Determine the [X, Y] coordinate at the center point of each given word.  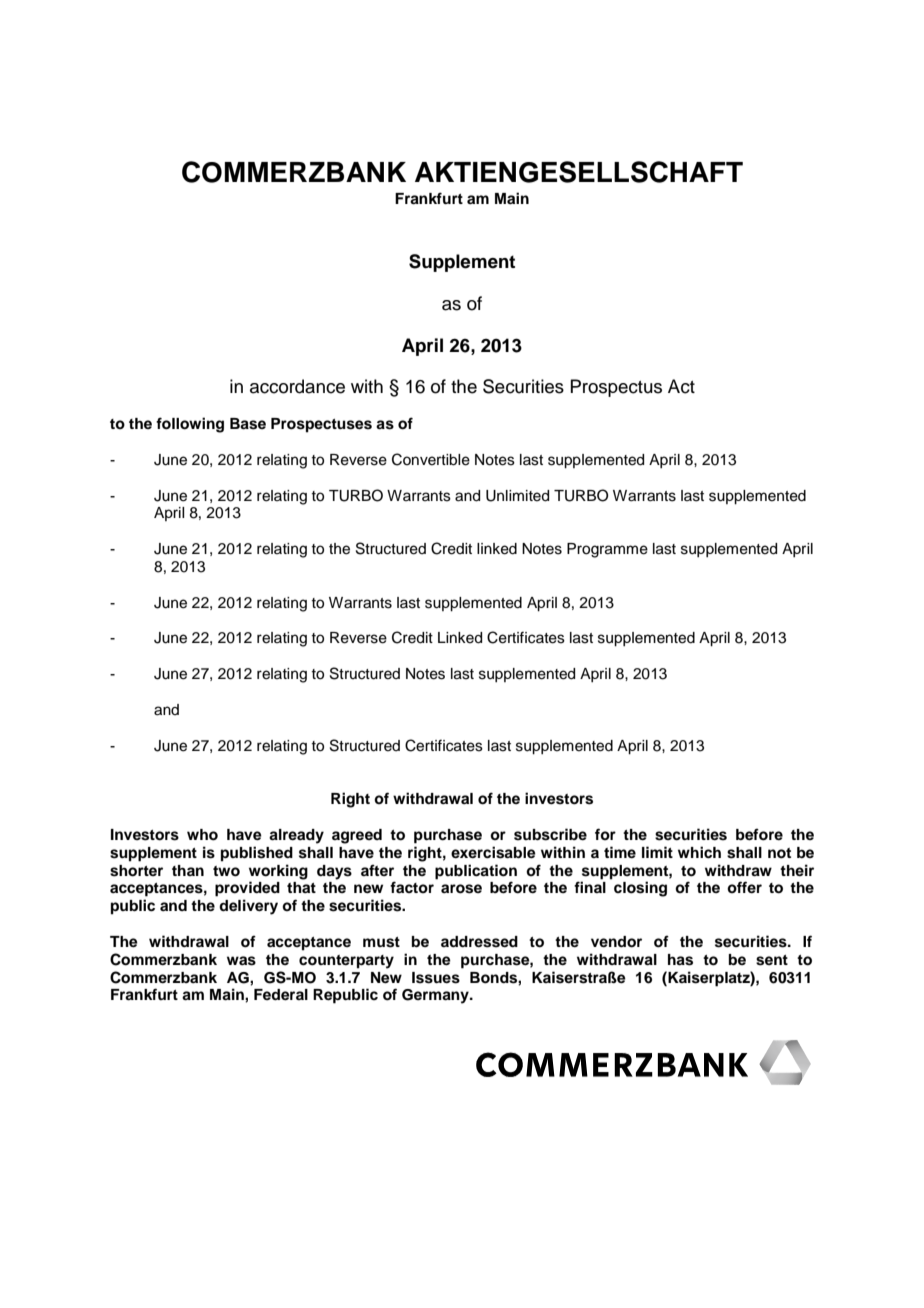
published [257, 854]
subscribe [550, 834]
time [620, 852]
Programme [607, 550]
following [190, 425]
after [377, 870]
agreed [357, 836]
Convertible [431, 459]
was [241, 961]
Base [248, 424]
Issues [436, 978]
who [202, 835]
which [699, 852]
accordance [297, 386]
